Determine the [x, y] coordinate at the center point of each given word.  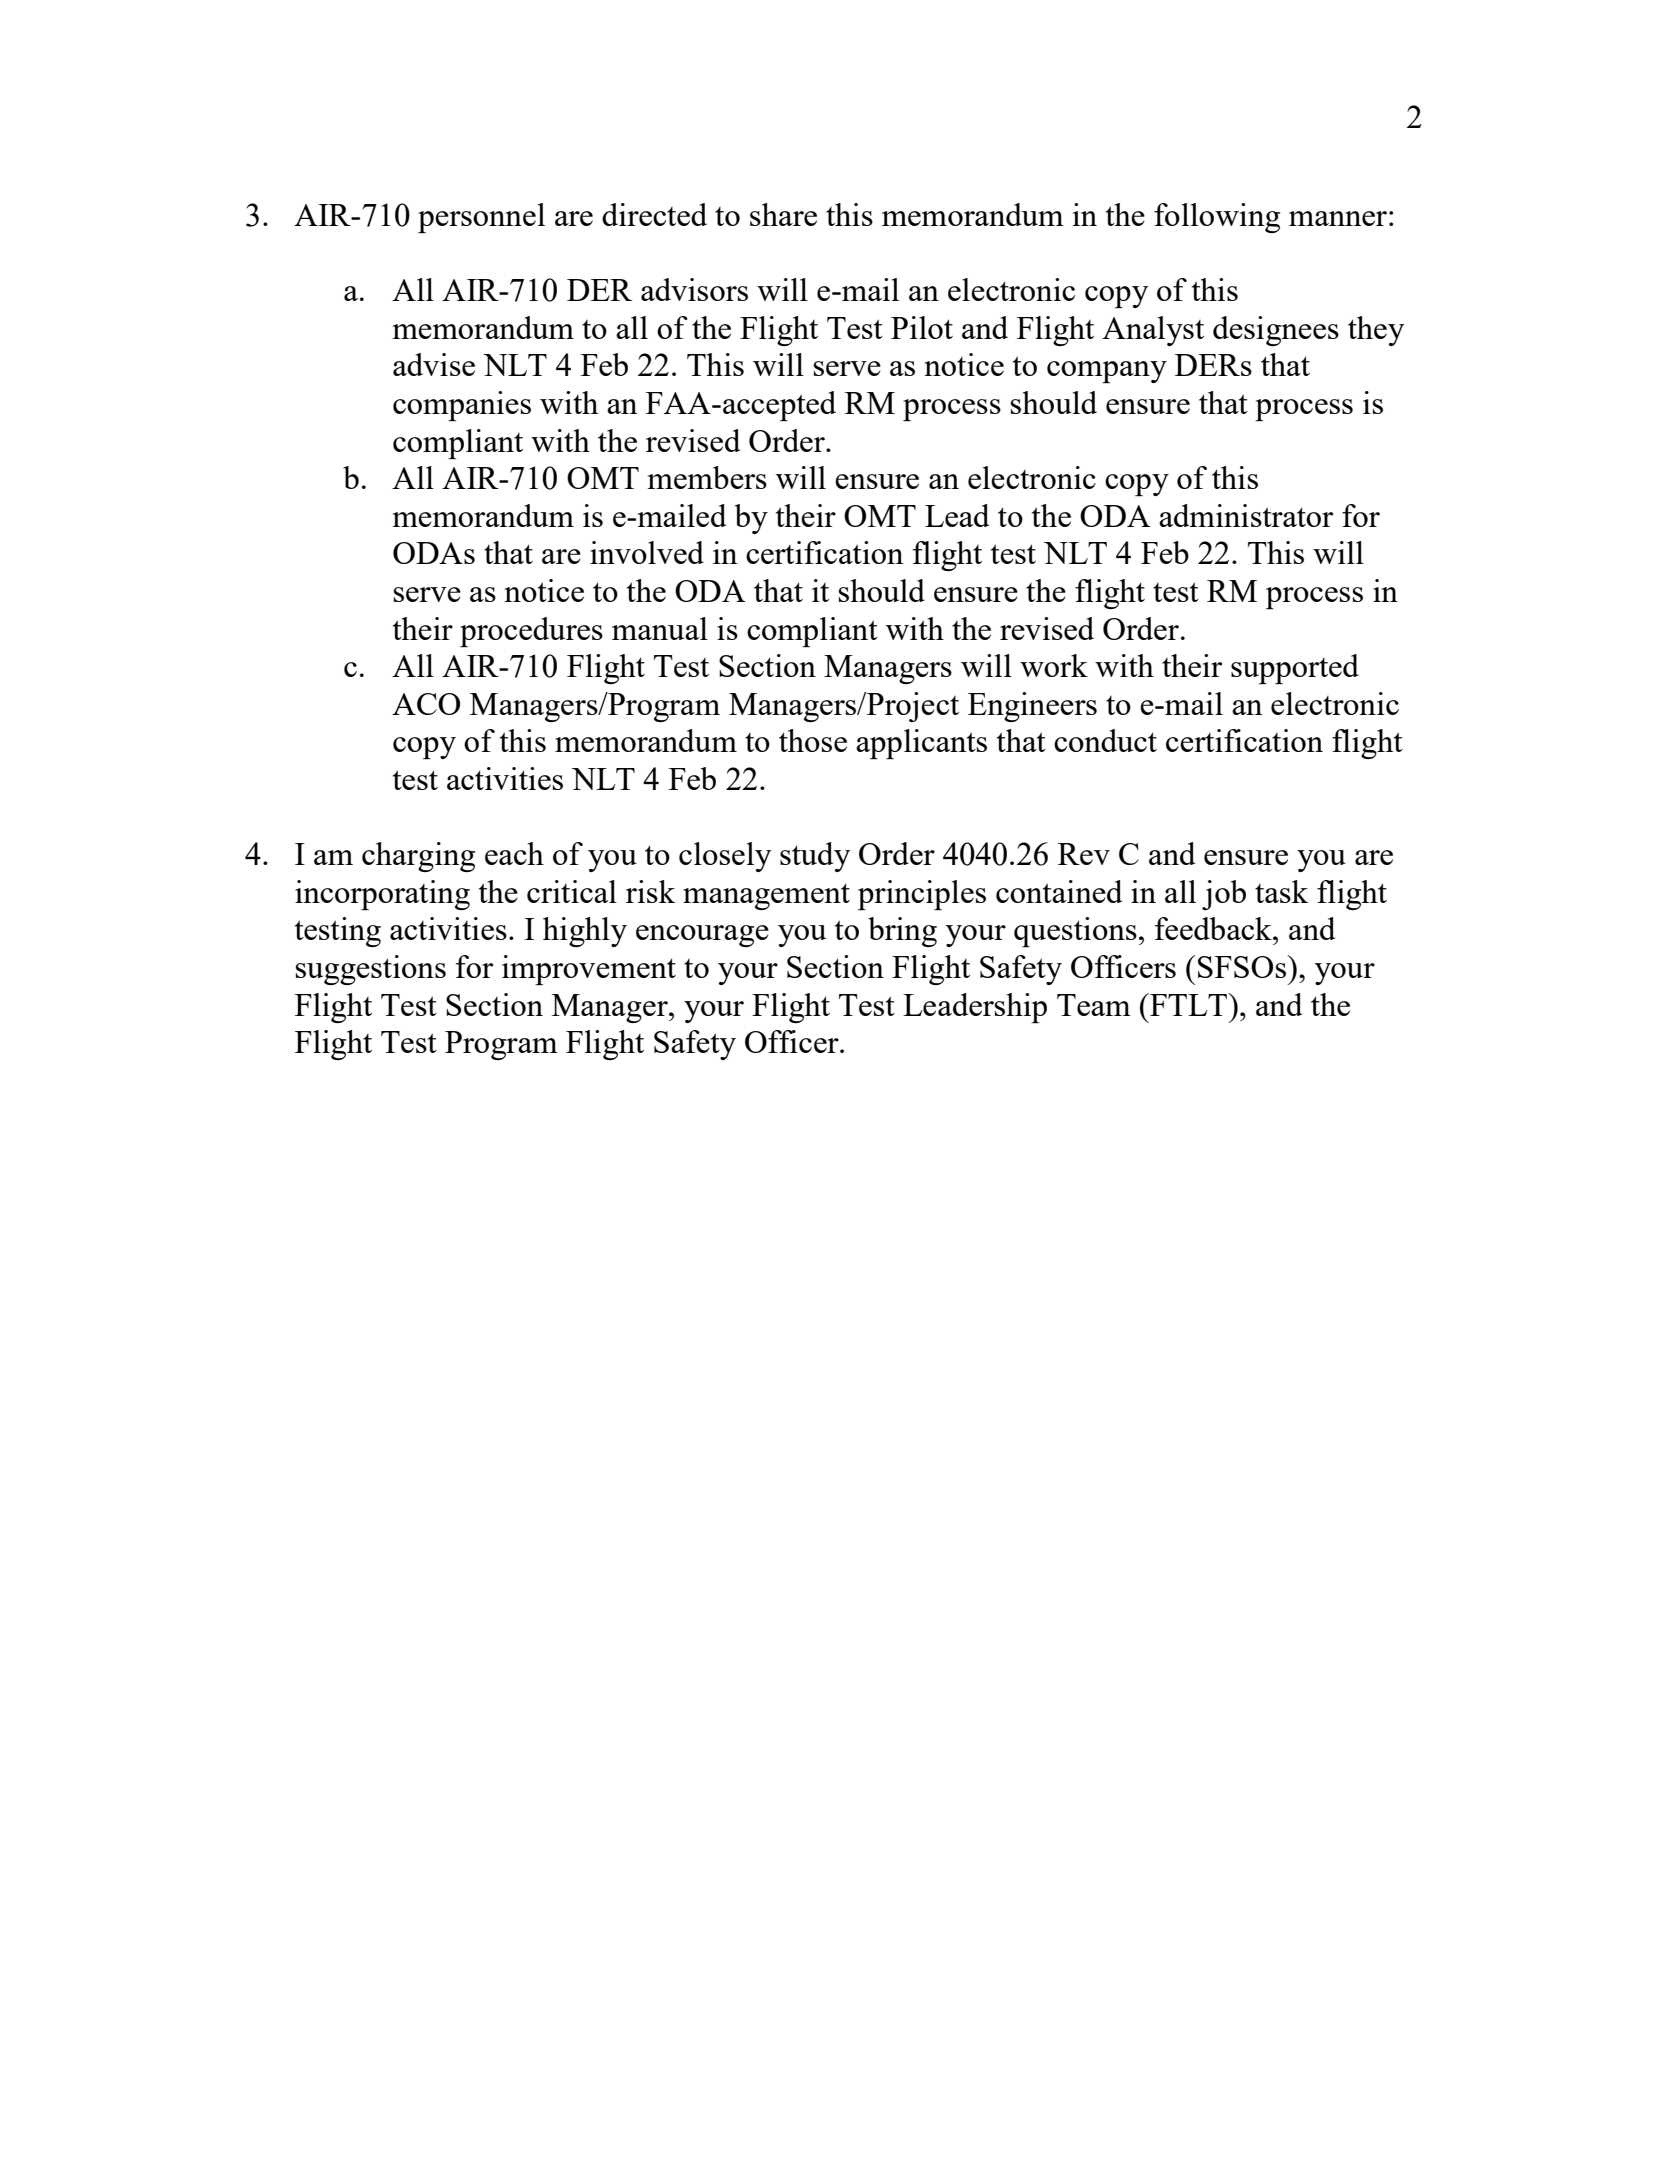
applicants [921, 744]
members [707, 477]
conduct [1105, 740]
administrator [1246, 515]
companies [462, 406]
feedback [1214, 928]
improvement [589, 970]
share [783, 214]
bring [902, 932]
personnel [481, 218]
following [1217, 218]
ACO [426, 704]
